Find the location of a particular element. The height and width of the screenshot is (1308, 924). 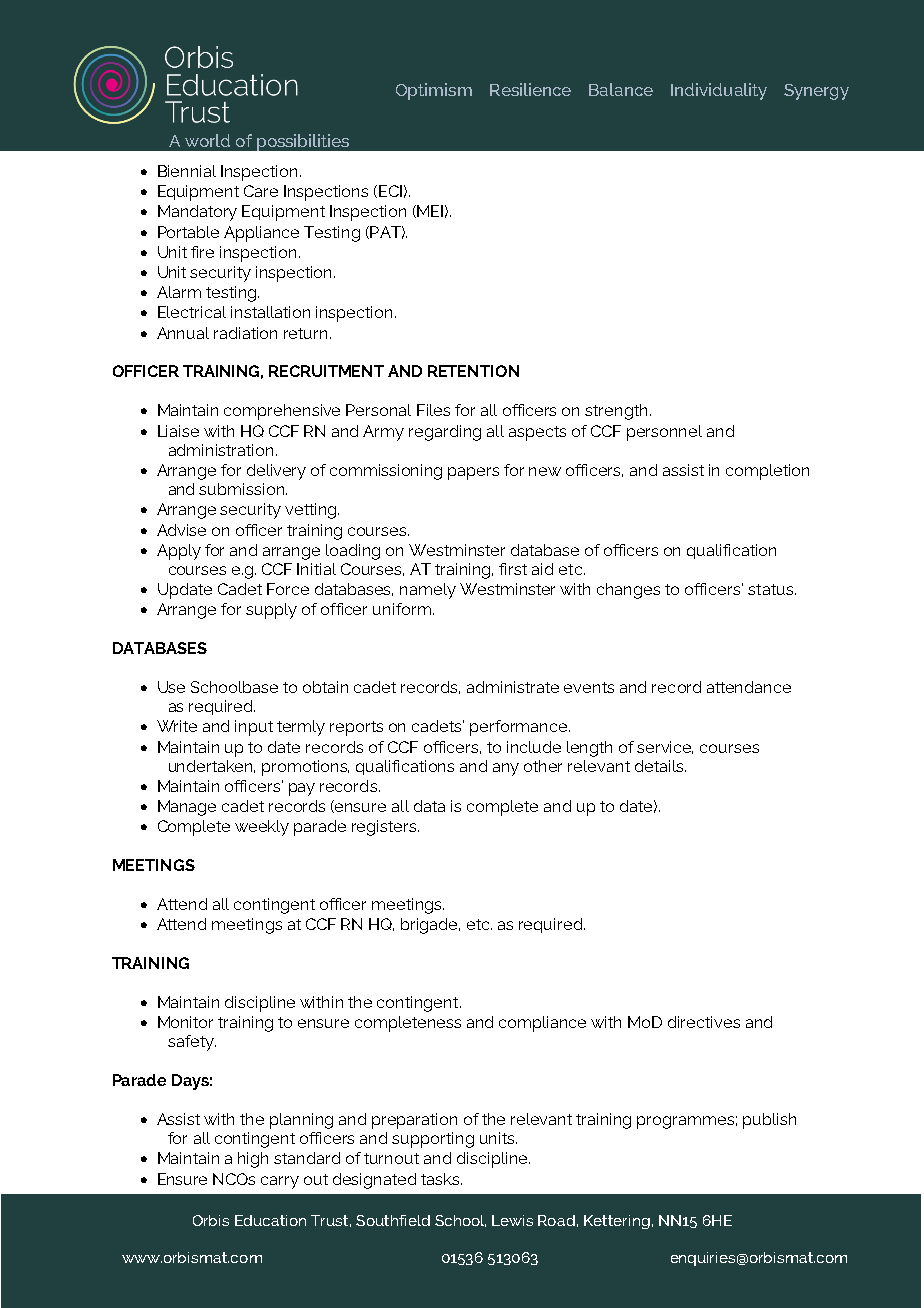

Individuality is located at coordinates (719, 91).
